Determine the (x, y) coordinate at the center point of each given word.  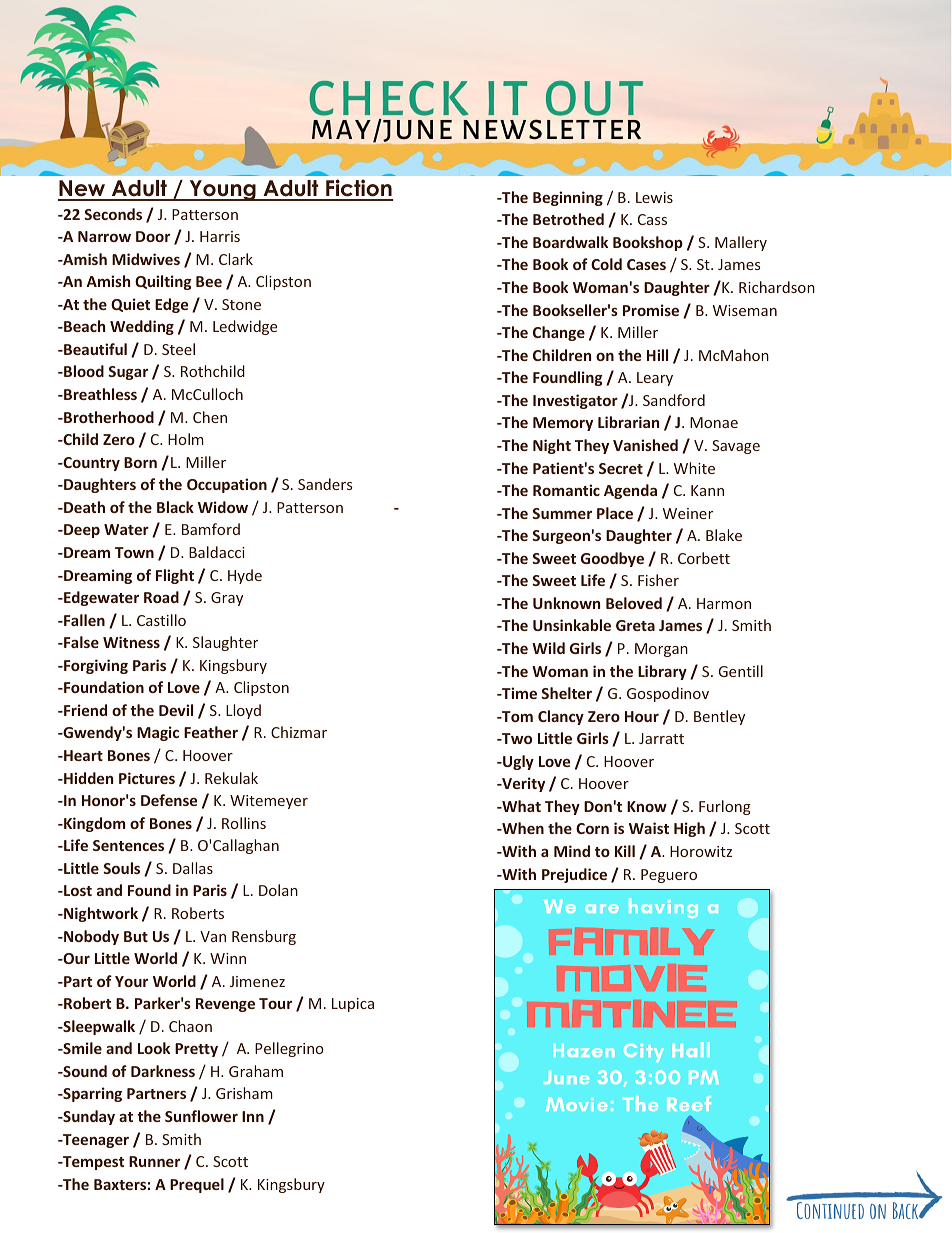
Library (662, 672)
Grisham (244, 1093)
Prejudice (574, 875)
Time (518, 693)
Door (153, 236)
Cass (652, 219)
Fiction (358, 189)
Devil (176, 710)
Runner (154, 1161)
